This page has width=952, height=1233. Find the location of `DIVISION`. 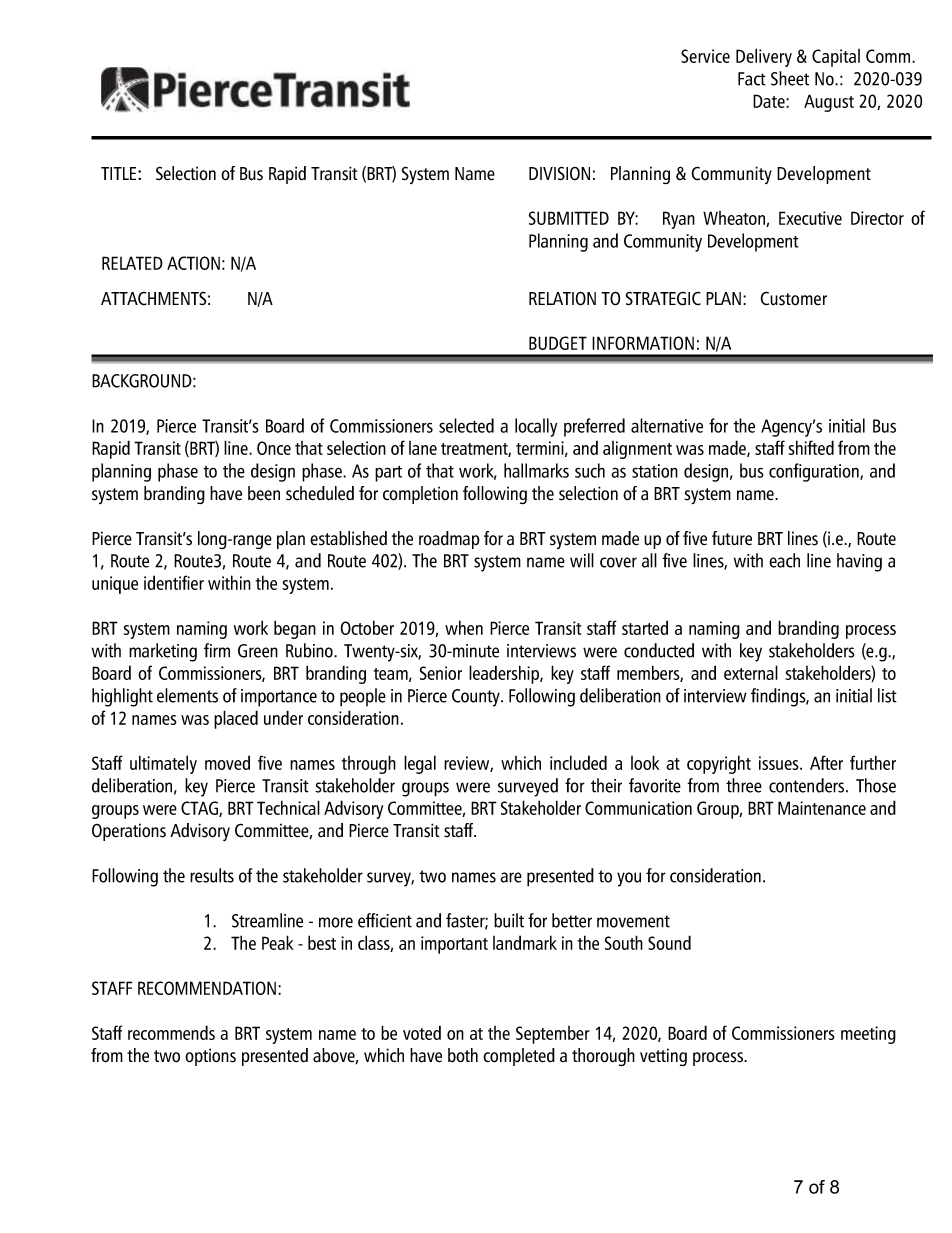

DIVISION is located at coordinates (559, 173).
